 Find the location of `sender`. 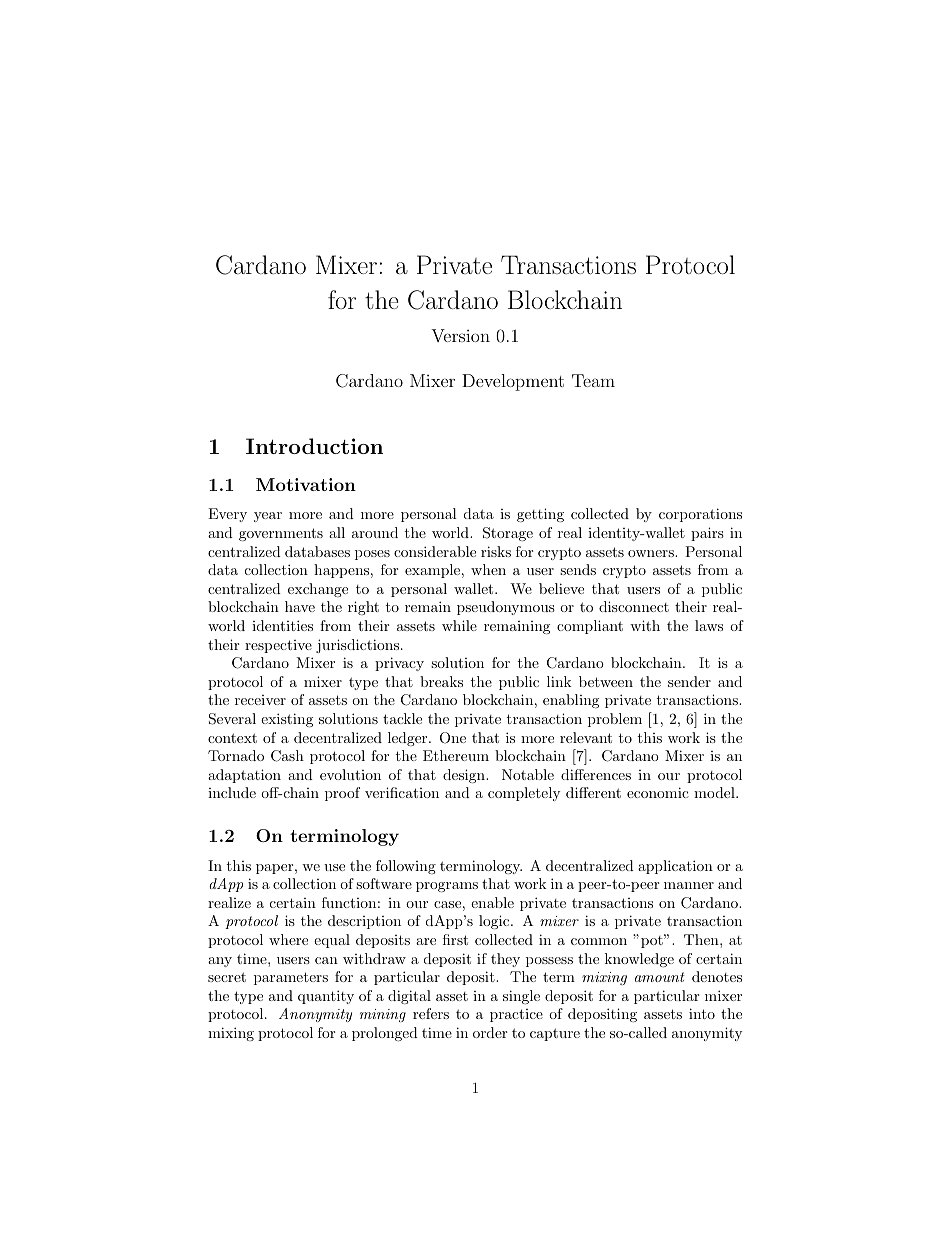

sender is located at coordinates (689, 681).
